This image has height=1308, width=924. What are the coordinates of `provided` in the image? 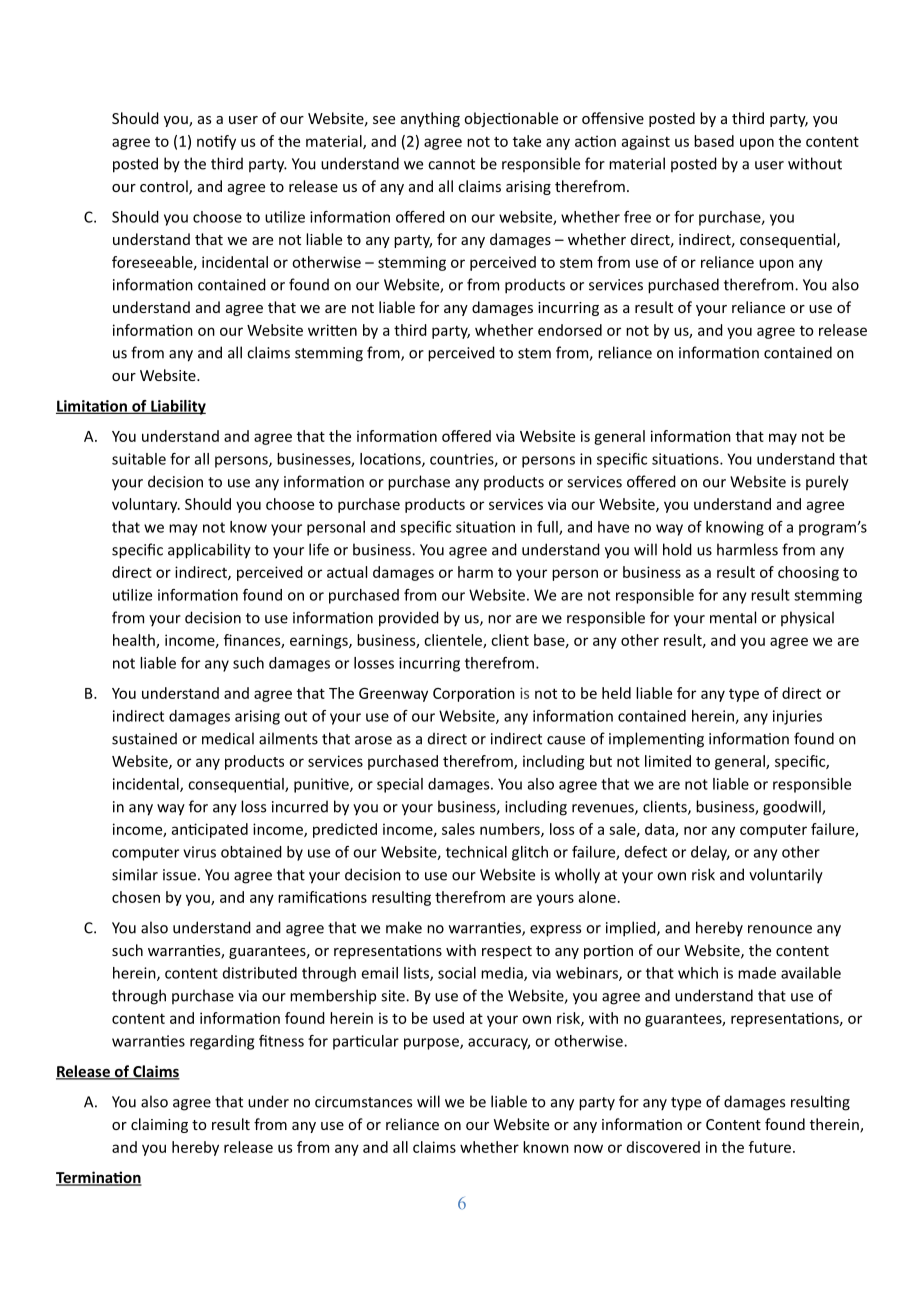 It's located at (409, 619).
